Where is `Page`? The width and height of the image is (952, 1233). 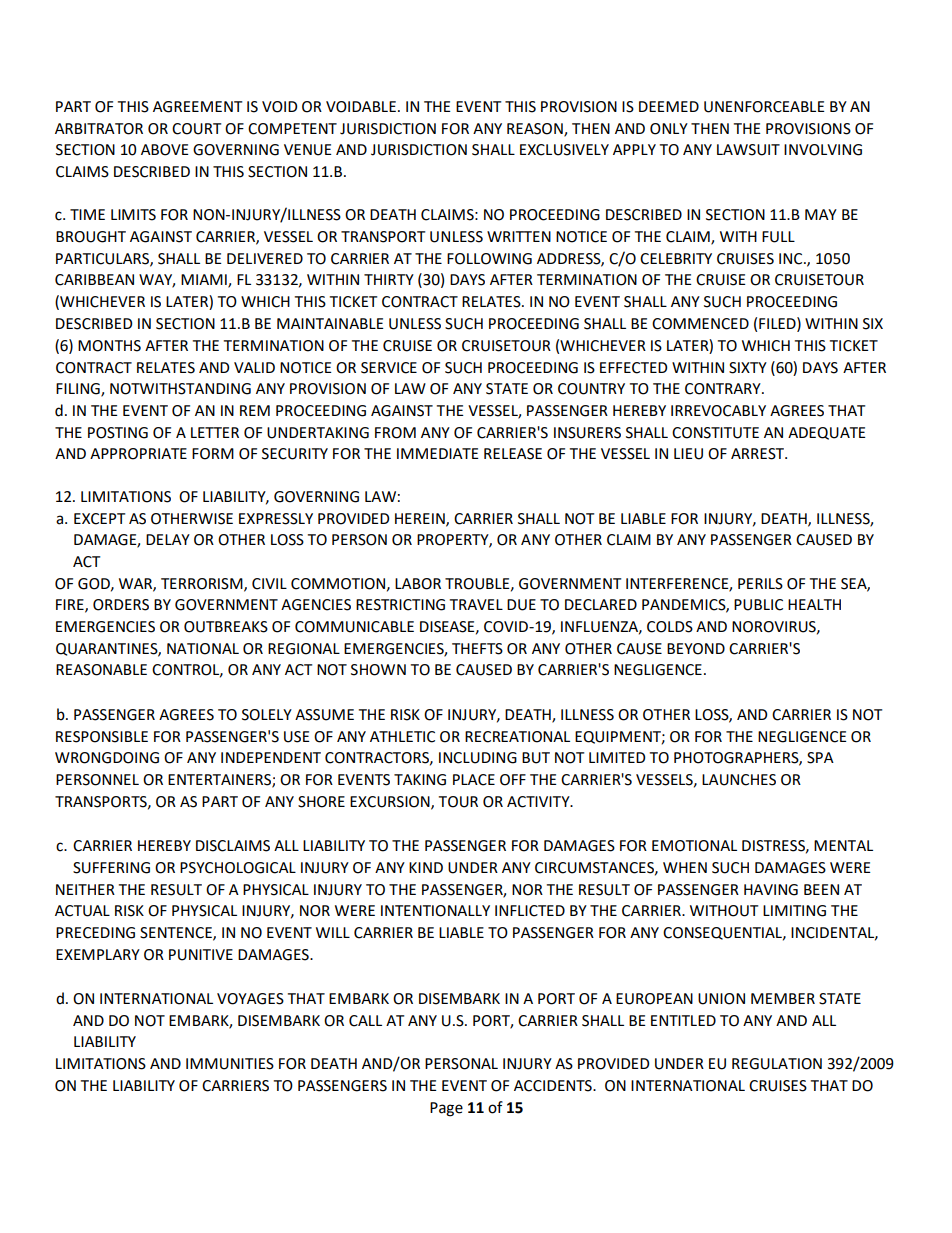 Page is located at coordinates (446, 1109).
